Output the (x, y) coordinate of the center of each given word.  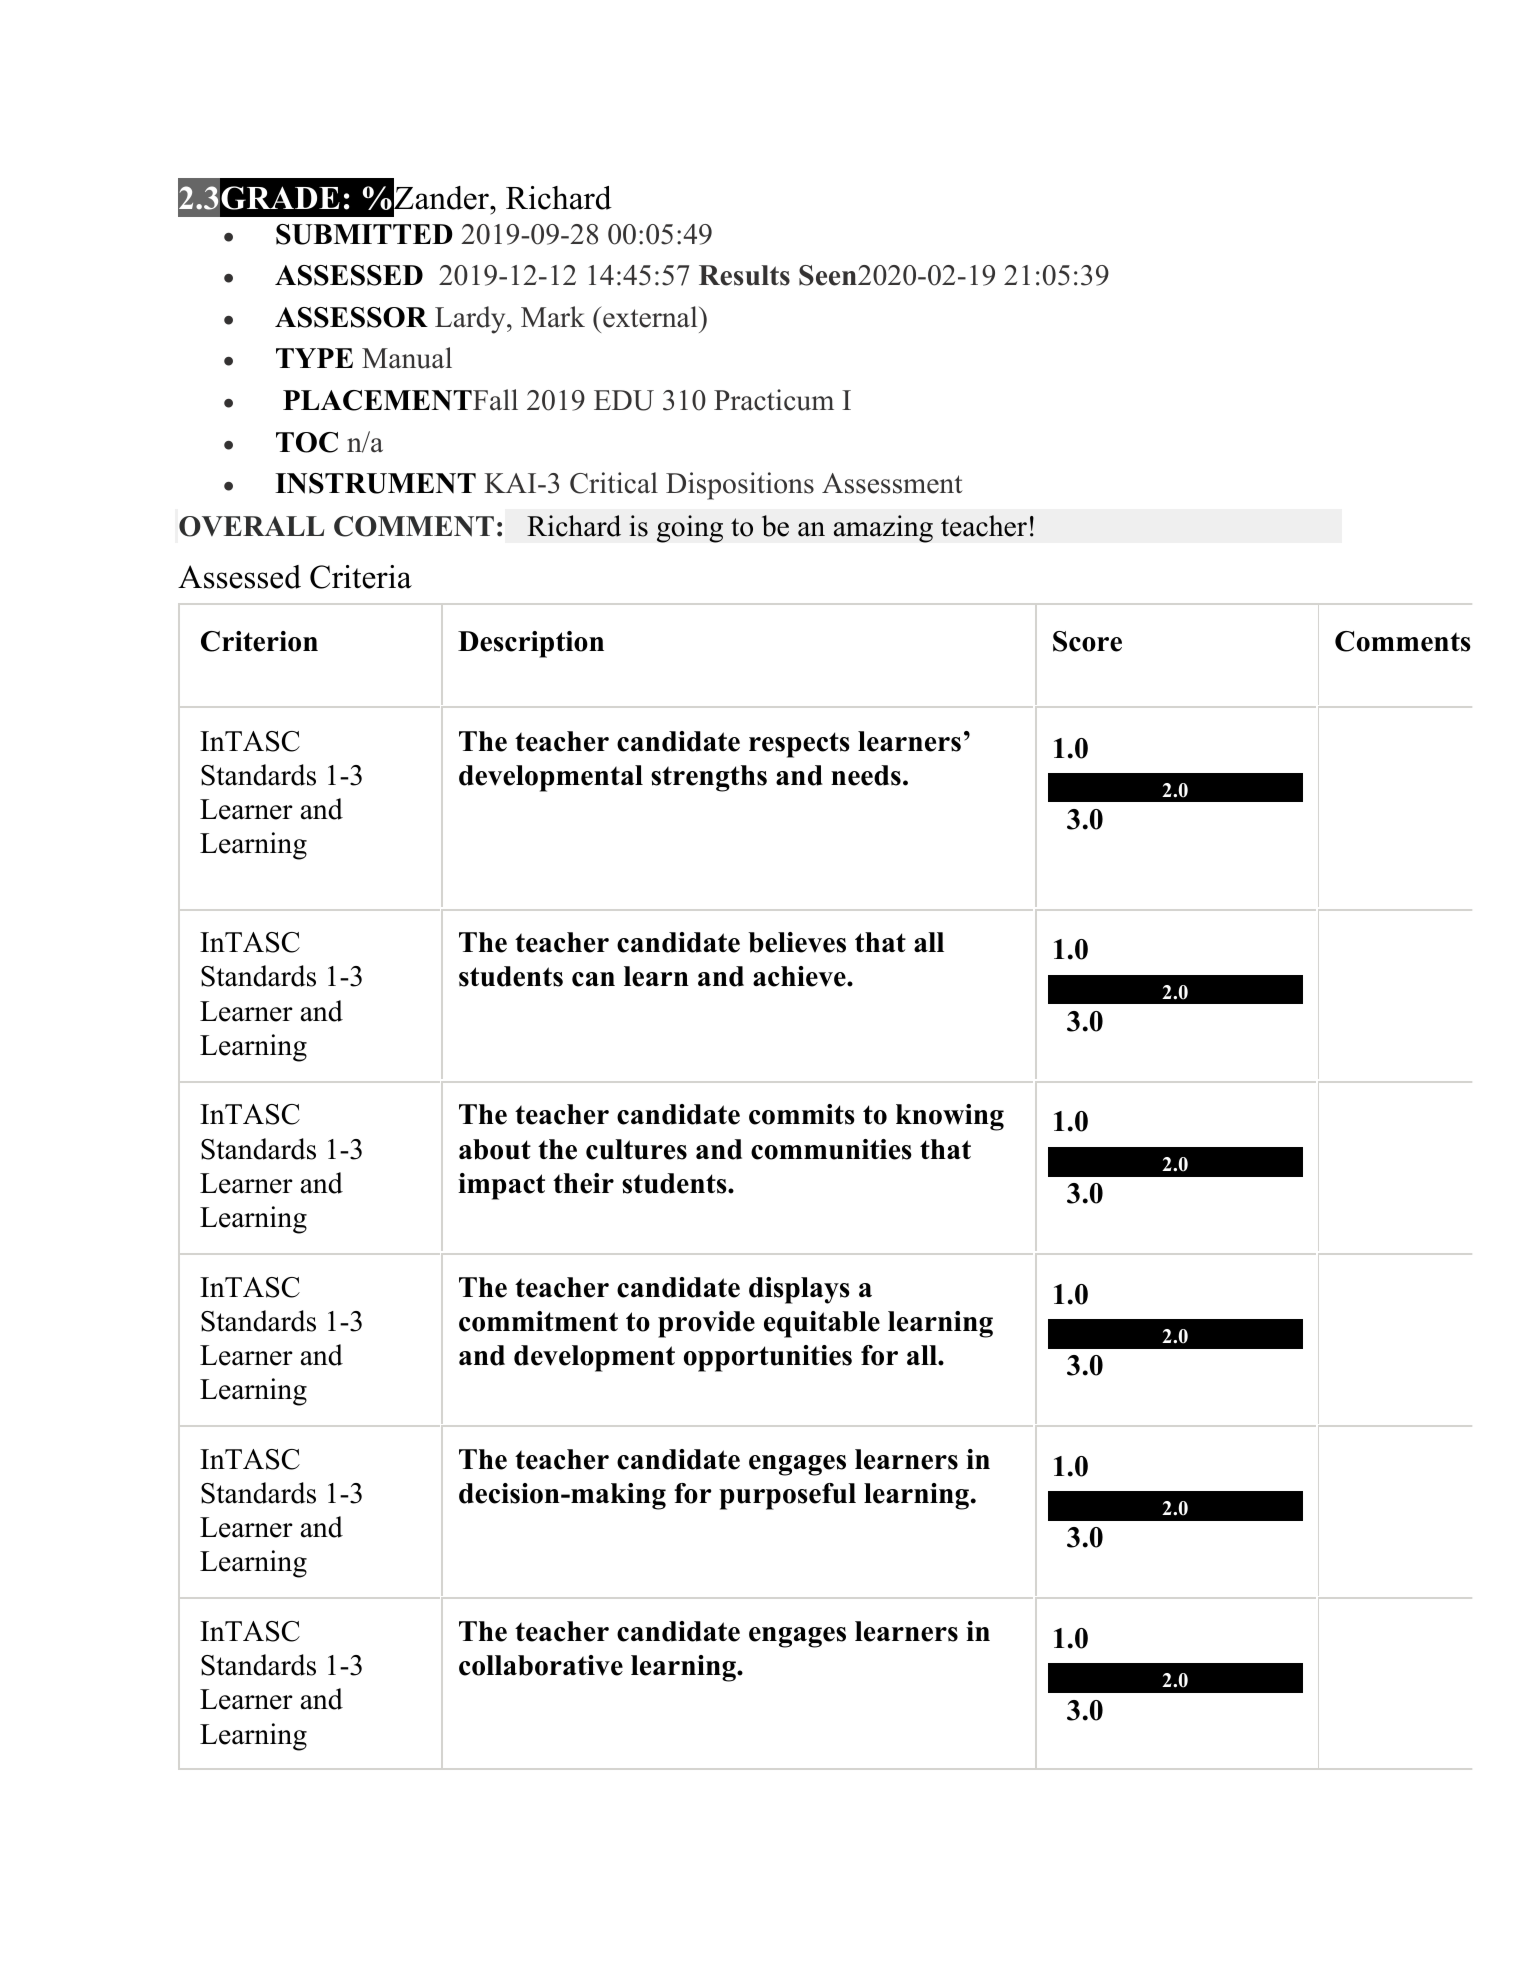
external (650, 317)
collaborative (541, 1665)
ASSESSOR (351, 317)
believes (797, 942)
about (495, 1149)
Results (744, 275)
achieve (800, 976)
